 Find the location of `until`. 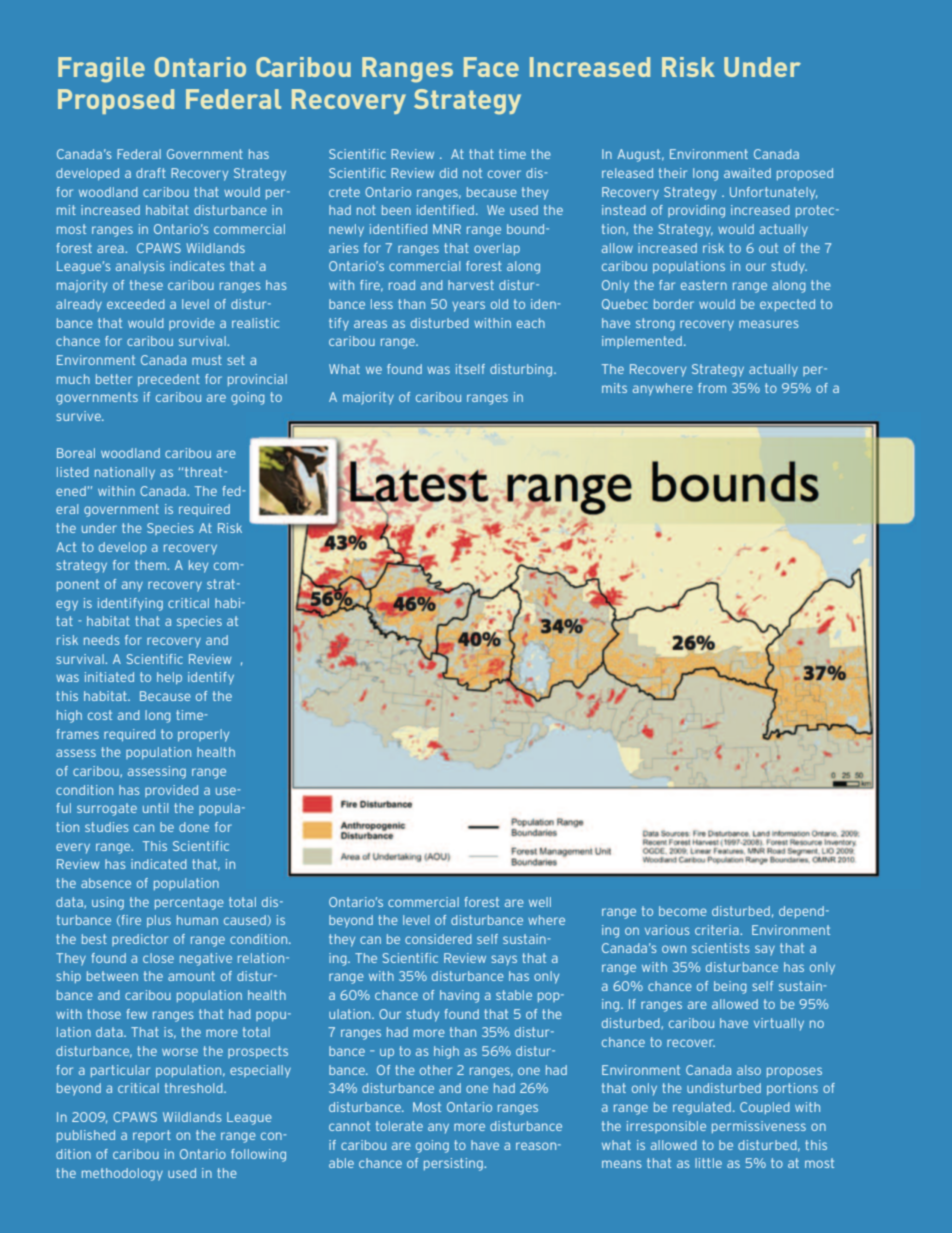

until is located at coordinates (155, 808).
